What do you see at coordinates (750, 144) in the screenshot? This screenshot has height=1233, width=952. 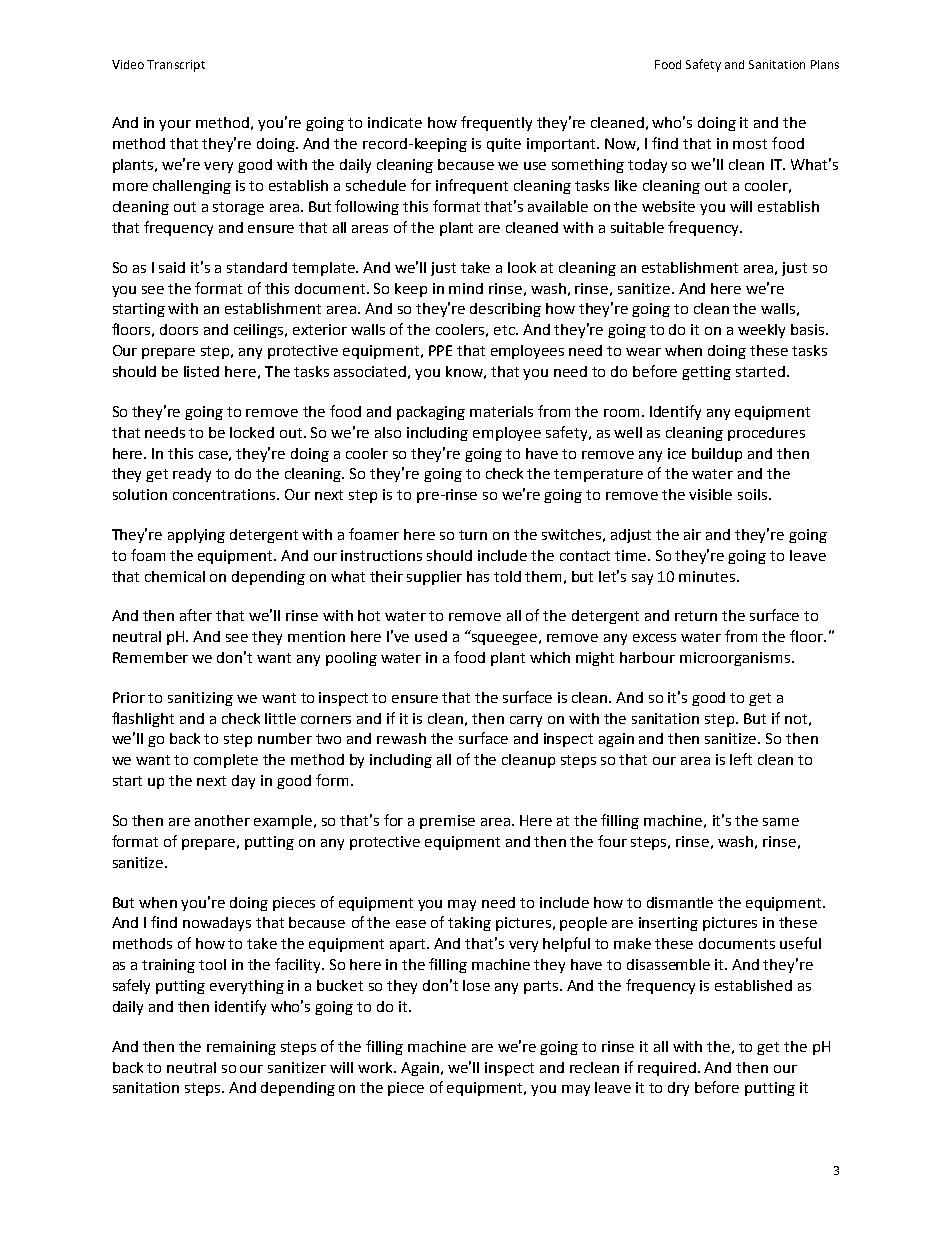 I see `most` at bounding box center [750, 144].
